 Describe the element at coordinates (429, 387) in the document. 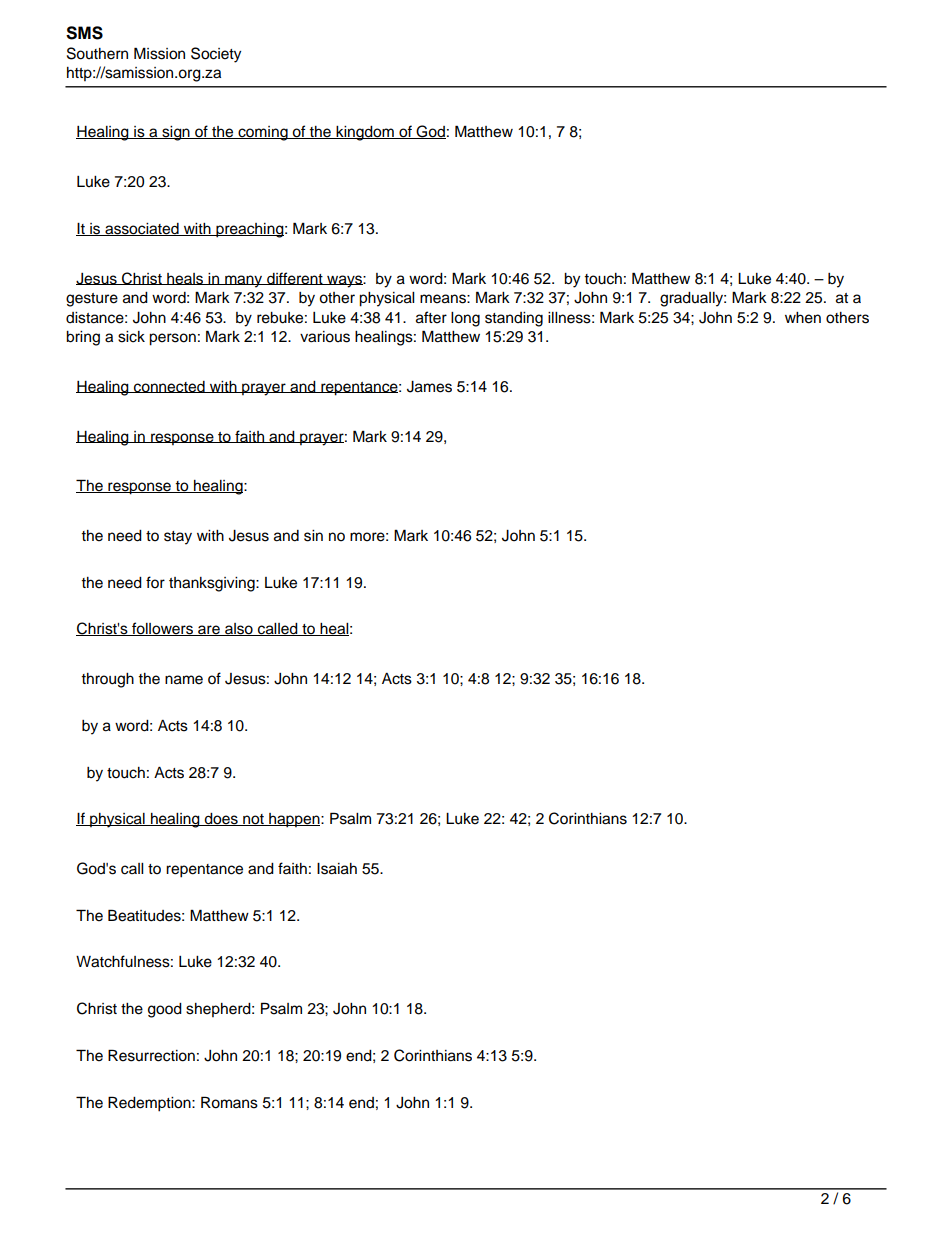

I see `James` at that location.
